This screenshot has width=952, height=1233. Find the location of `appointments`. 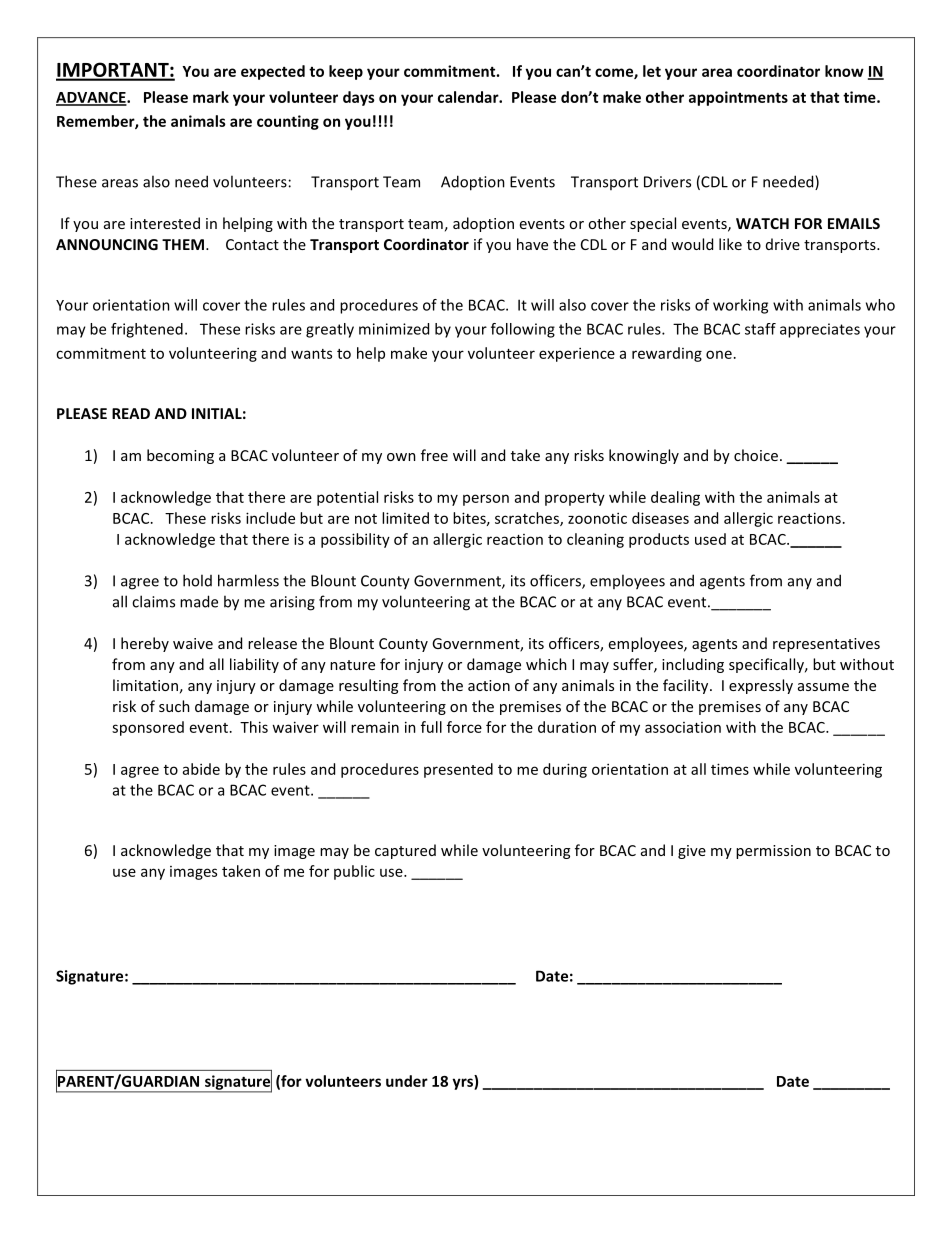

appointments is located at coordinates (738, 98).
